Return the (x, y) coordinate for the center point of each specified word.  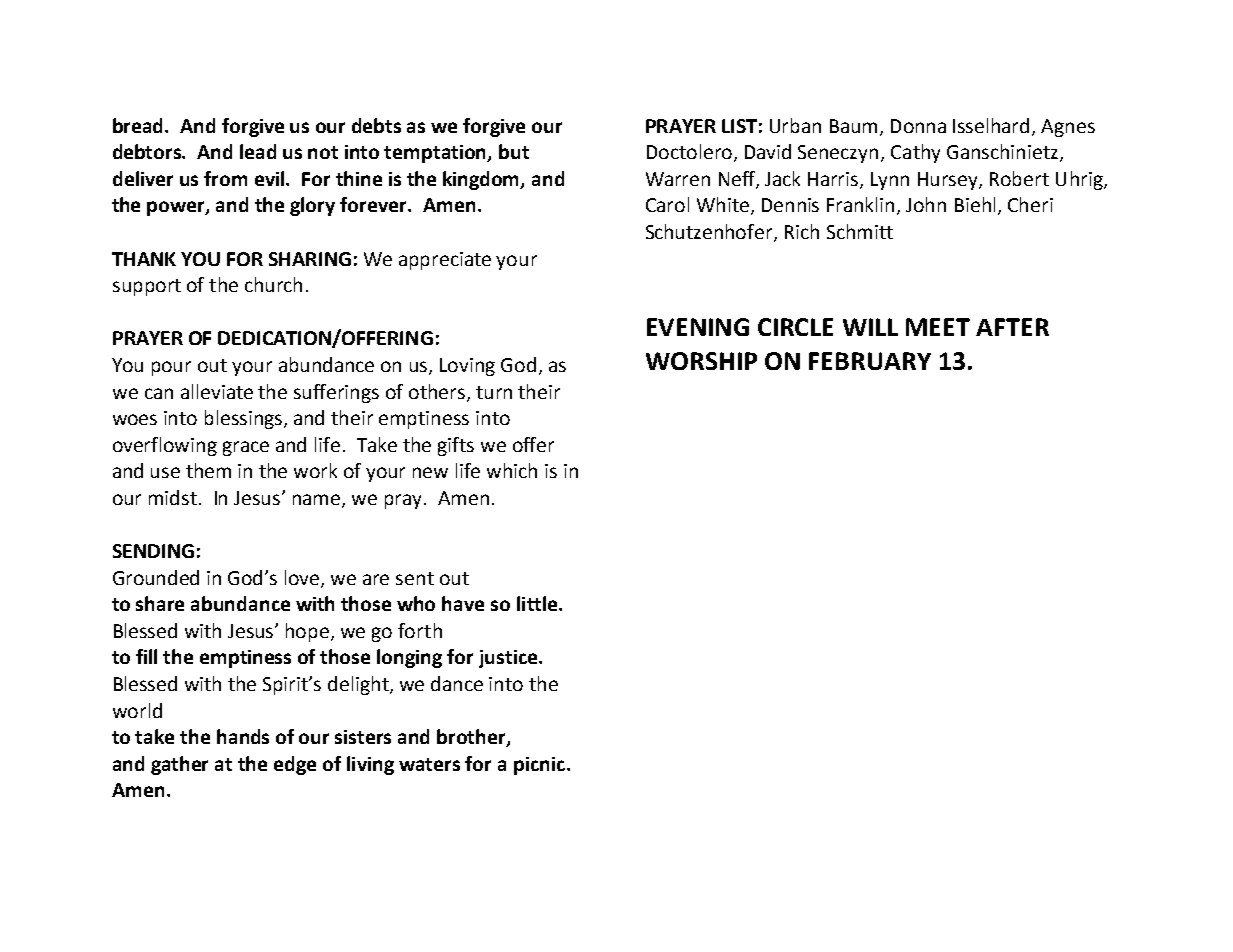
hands (243, 736)
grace (246, 448)
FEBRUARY (870, 361)
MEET (938, 327)
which (512, 470)
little (538, 603)
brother (472, 738)
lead (258, 151)
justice (509, 659)
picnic (539, 766)
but (514, 151)
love (303, 578)
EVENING (698, 327)
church (273, 284)
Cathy (915, 153)
